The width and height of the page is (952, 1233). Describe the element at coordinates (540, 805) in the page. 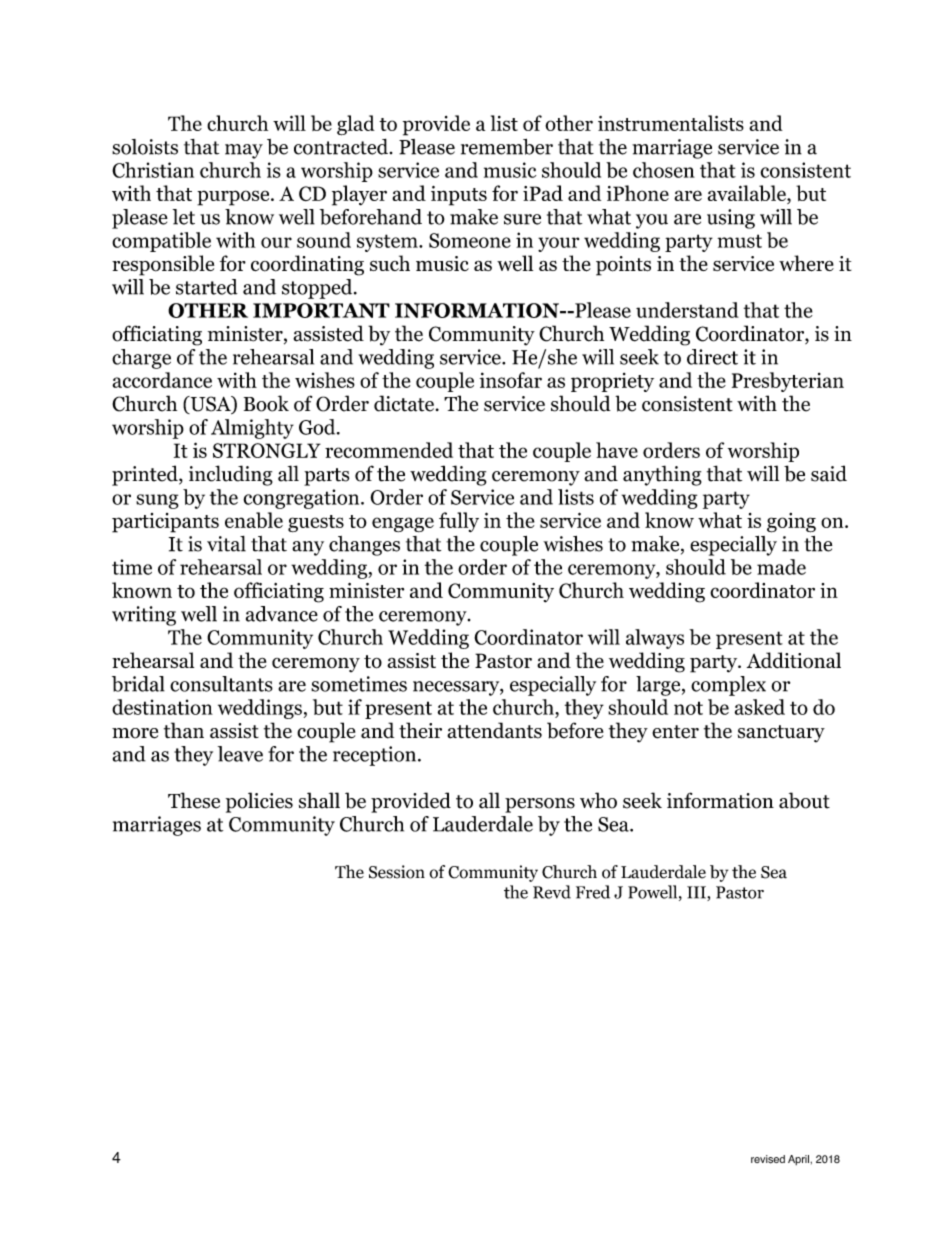

I see `persons` at that location.
